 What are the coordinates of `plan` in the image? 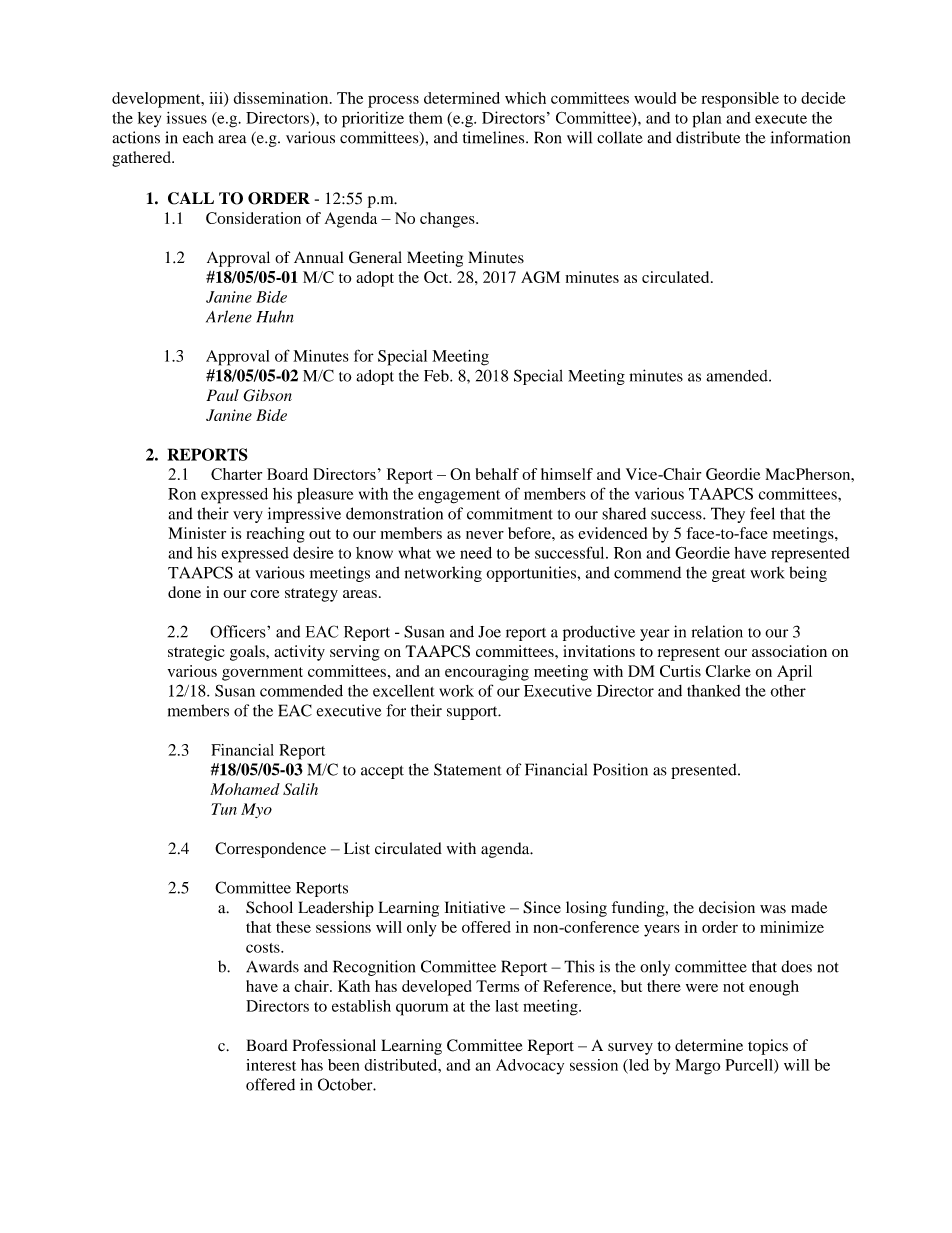 It's located at (707, 120).
